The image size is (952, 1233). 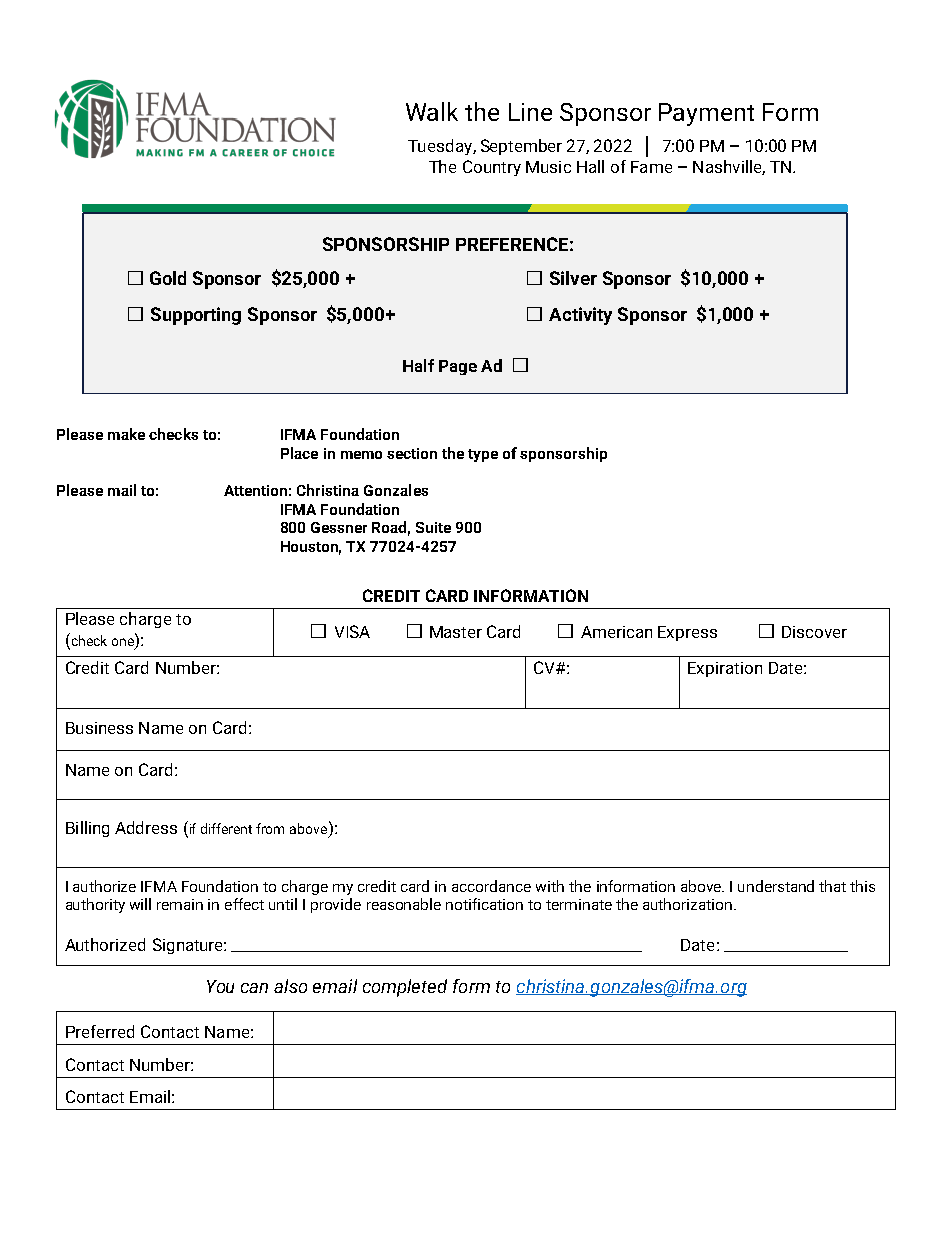 I want to click on Page, so click(x=458, y=367).
